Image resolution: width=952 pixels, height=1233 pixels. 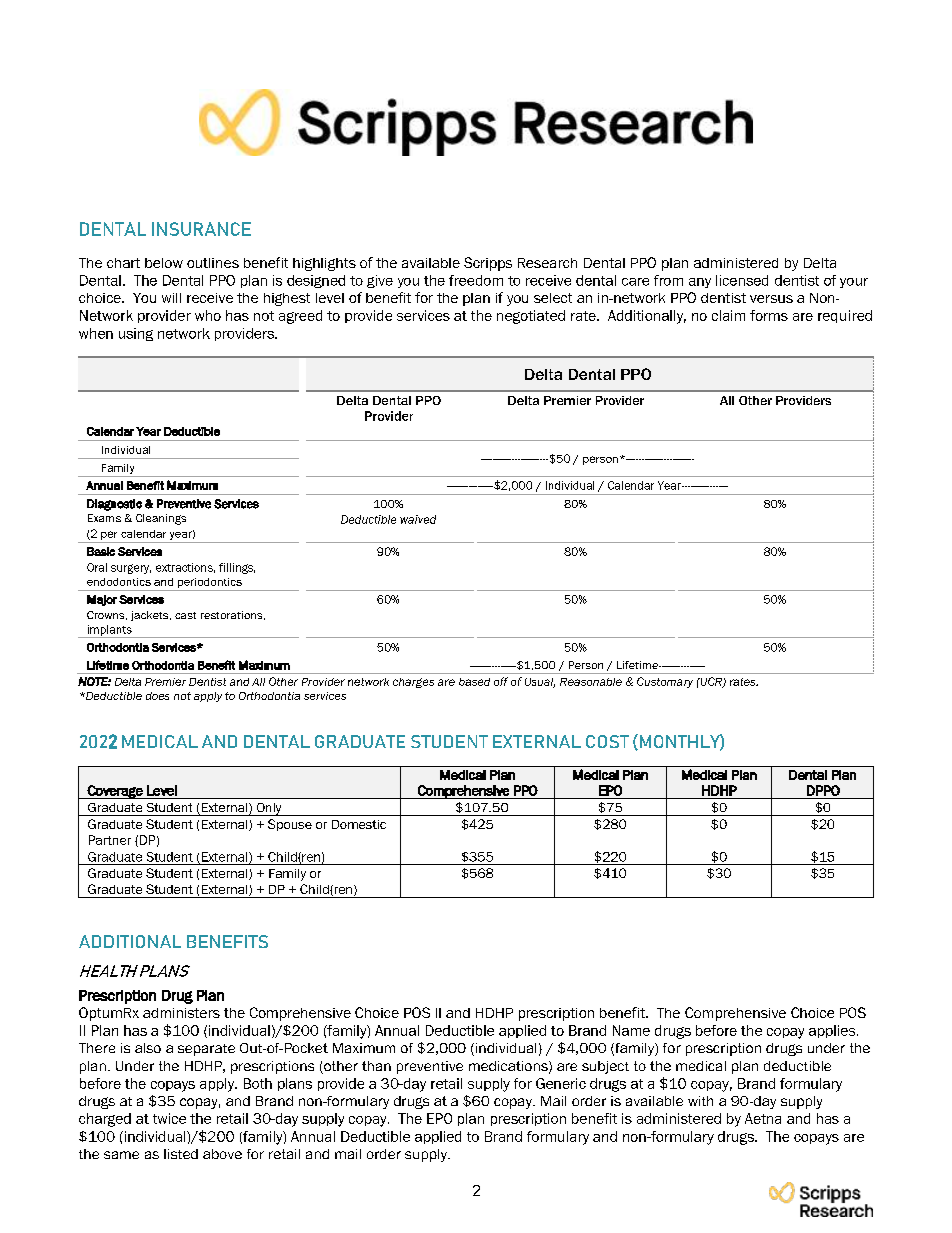 What do you see at coordinates (474, 682) in the screenshot?
I see `based` at bounding box center [474, 682].
